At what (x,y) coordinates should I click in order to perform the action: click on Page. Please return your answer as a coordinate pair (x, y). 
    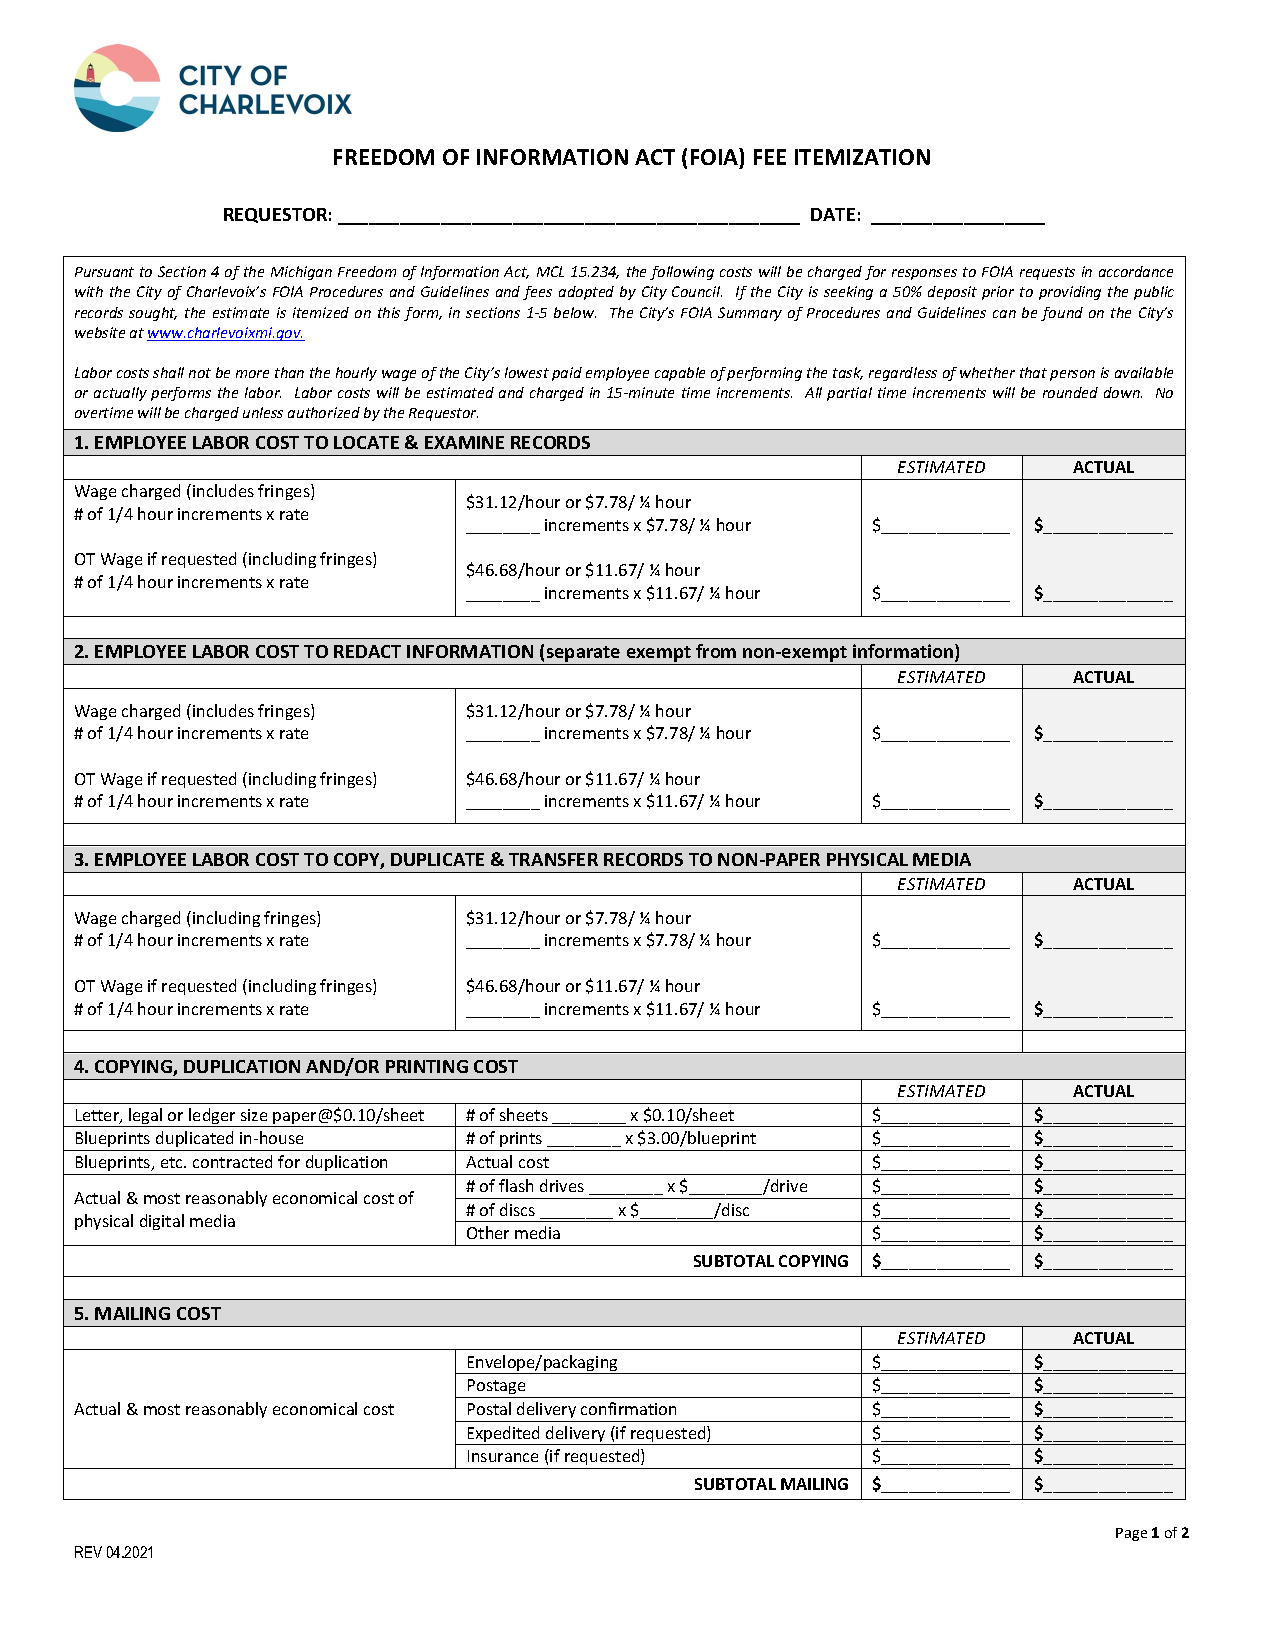
    Looking at the image, I should click on (1131, 1534).
